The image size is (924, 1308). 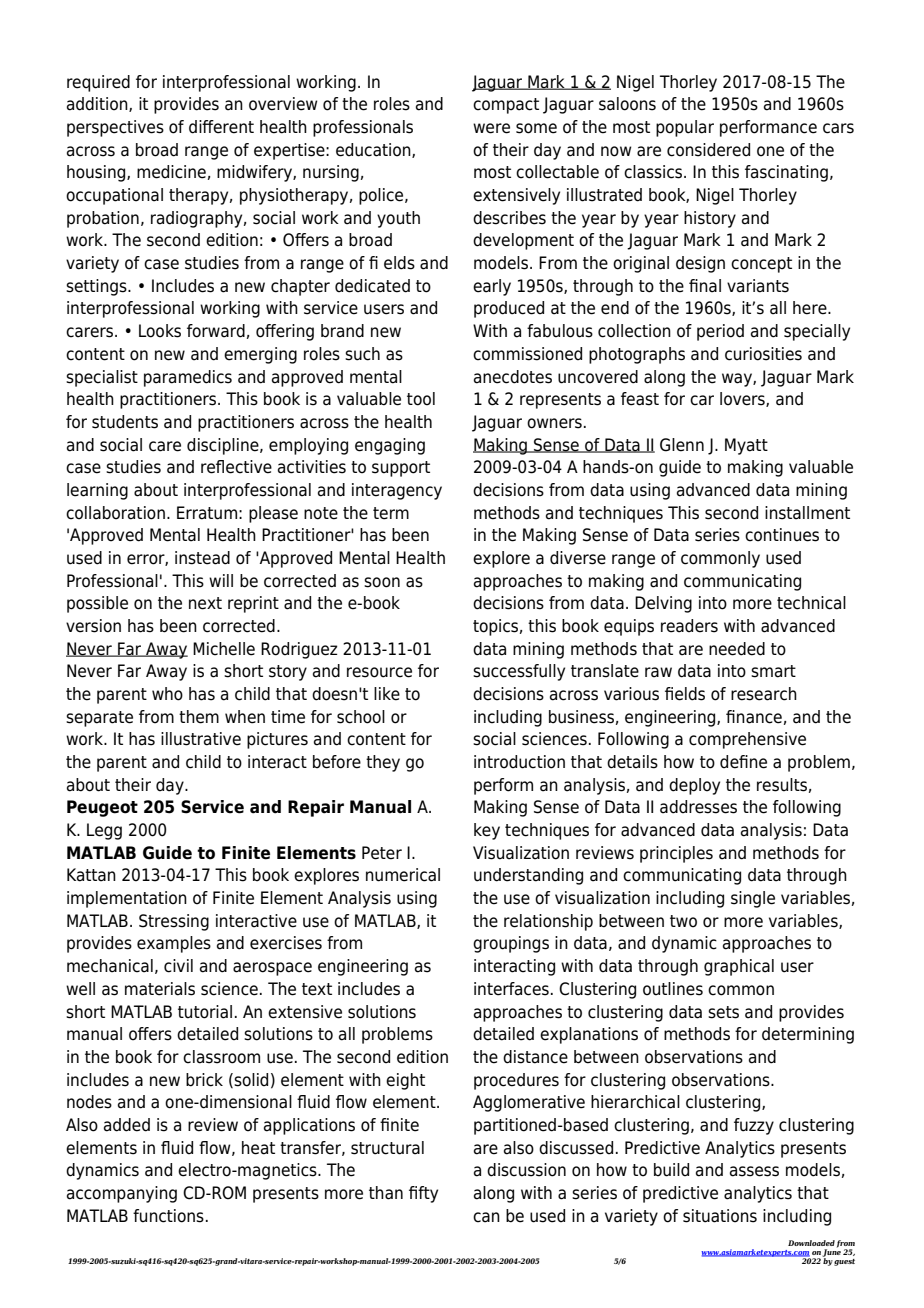 What do you see at coordinates (174, 944) in the image?
I see `examples` at bounding box center [174, 944].
